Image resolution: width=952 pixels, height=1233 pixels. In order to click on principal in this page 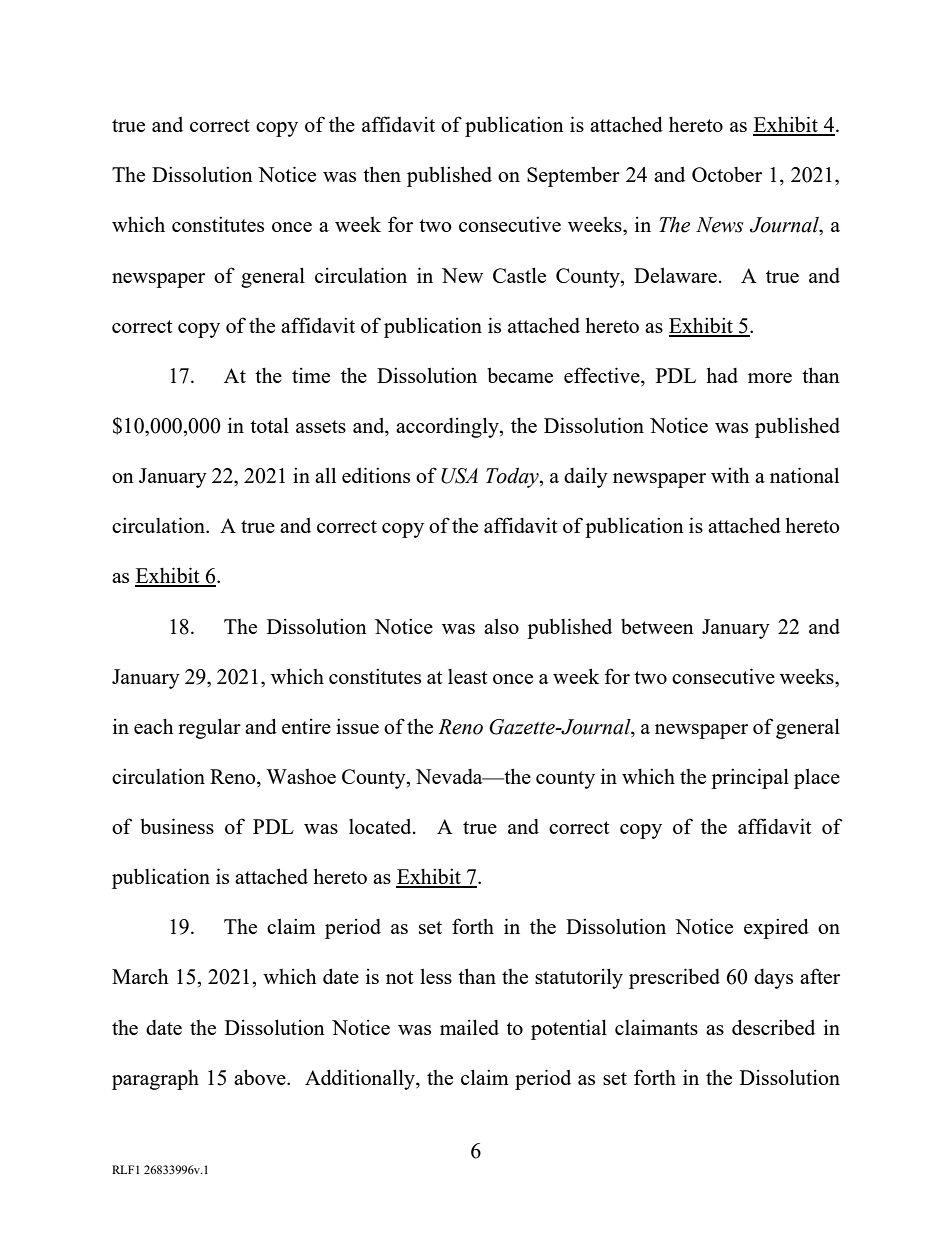, I will do `click(750, 778)`.
